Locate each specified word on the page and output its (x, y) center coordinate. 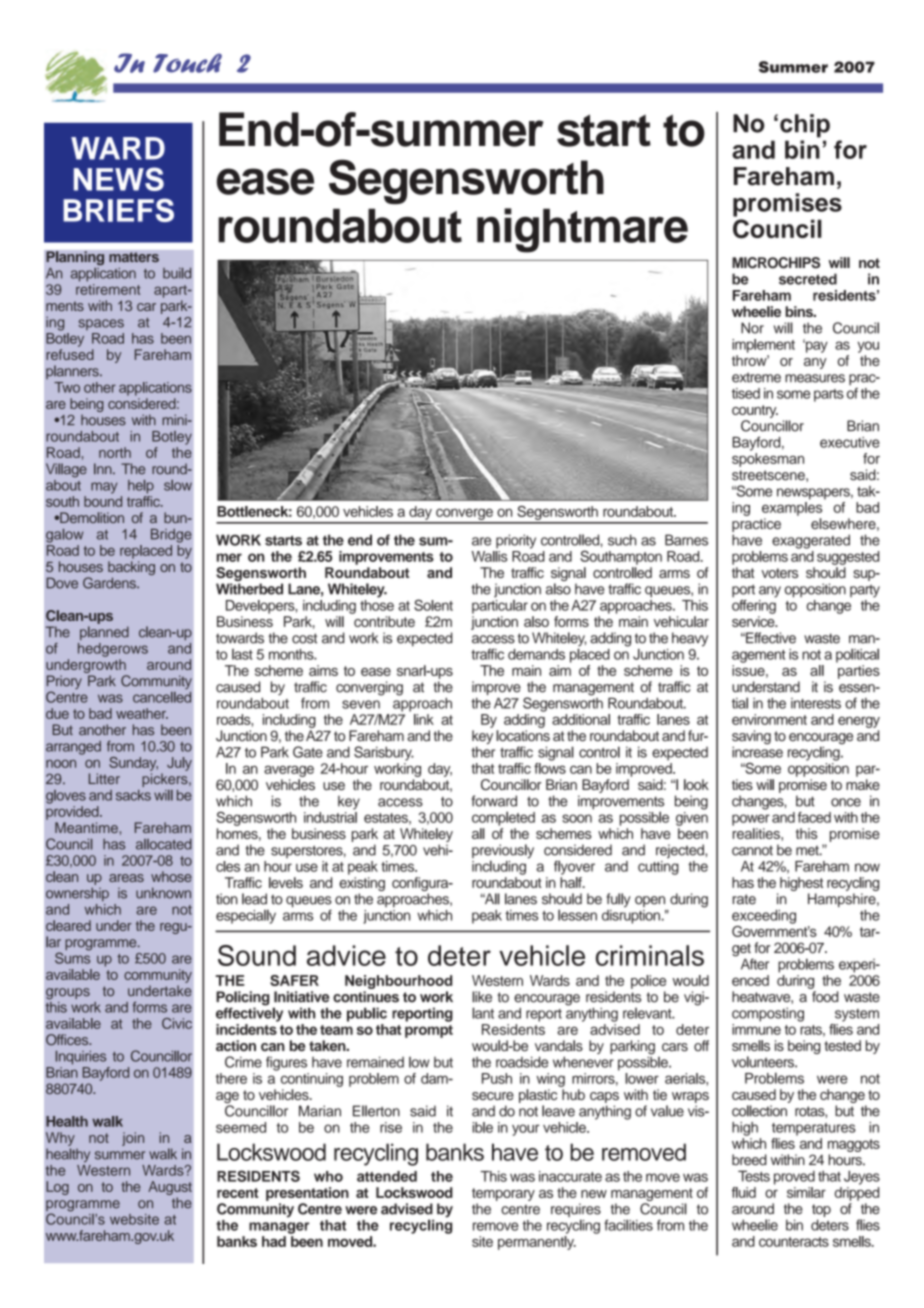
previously (503, 852)
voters (779, 573)
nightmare (582, 230)
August (170, 1189)
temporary (503, 1194)
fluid (744, 1192)
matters (134, 257)
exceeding (764, 917)
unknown (163, 893)
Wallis (490, 556)
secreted (808, 279)
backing (131, 569)
